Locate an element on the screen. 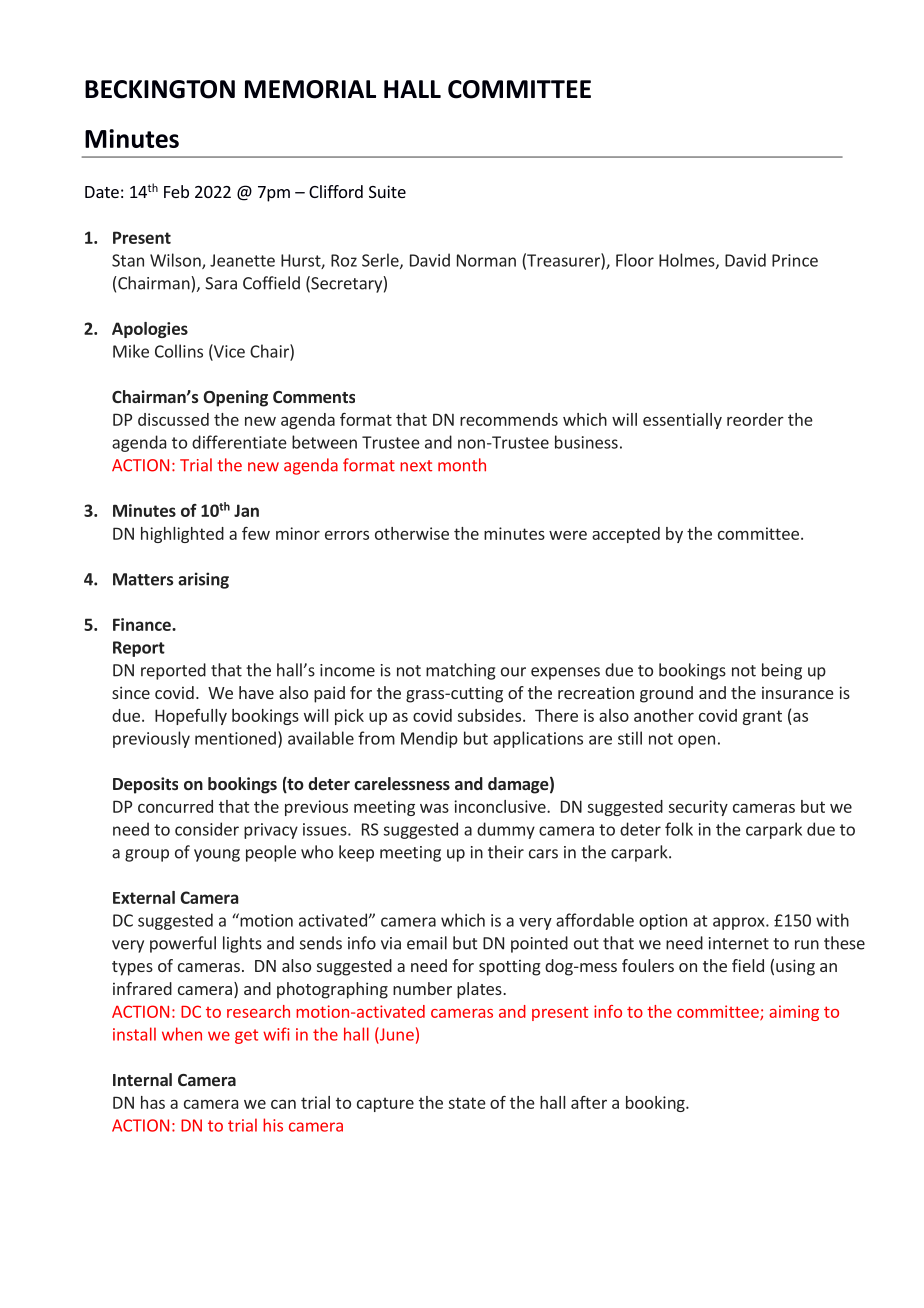 The height and width of the screenshot is (1308, 924). grant is located at coordinates (762, 717).
